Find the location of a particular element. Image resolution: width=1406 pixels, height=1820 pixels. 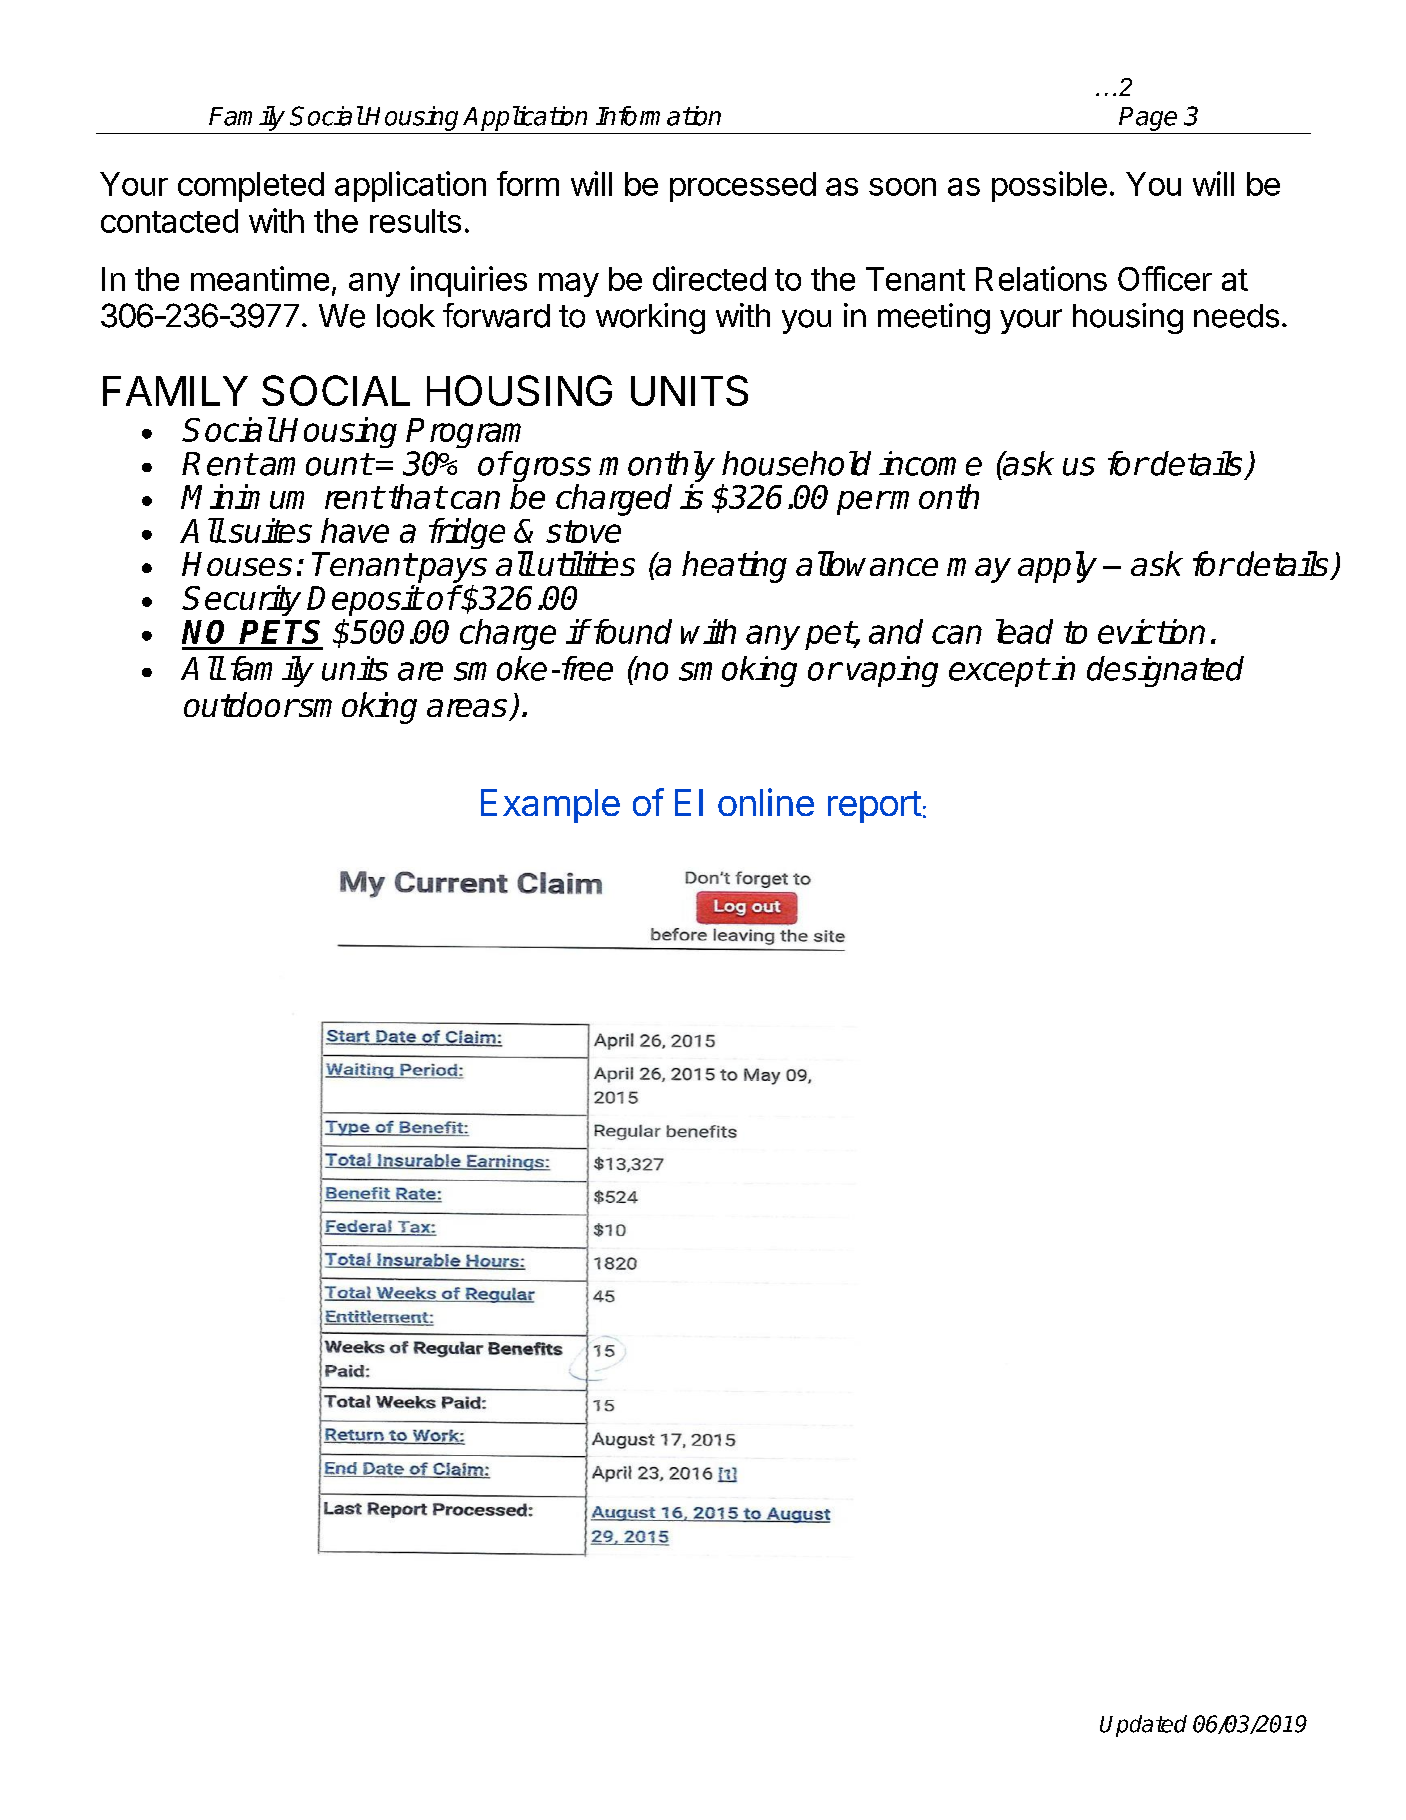

processed is located at coordinates (743, 187).
